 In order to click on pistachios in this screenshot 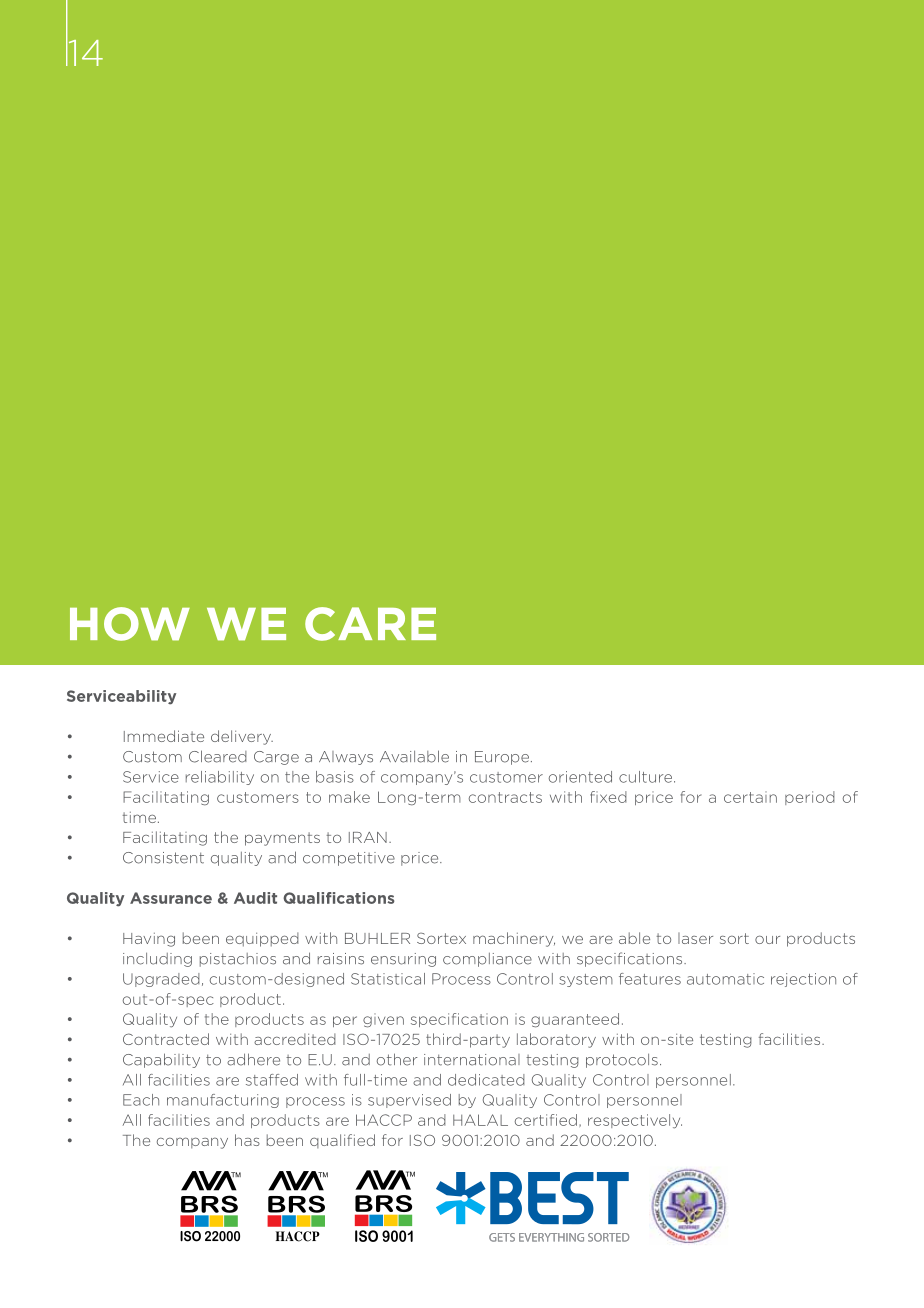, I will do `click(238, 960)`.
